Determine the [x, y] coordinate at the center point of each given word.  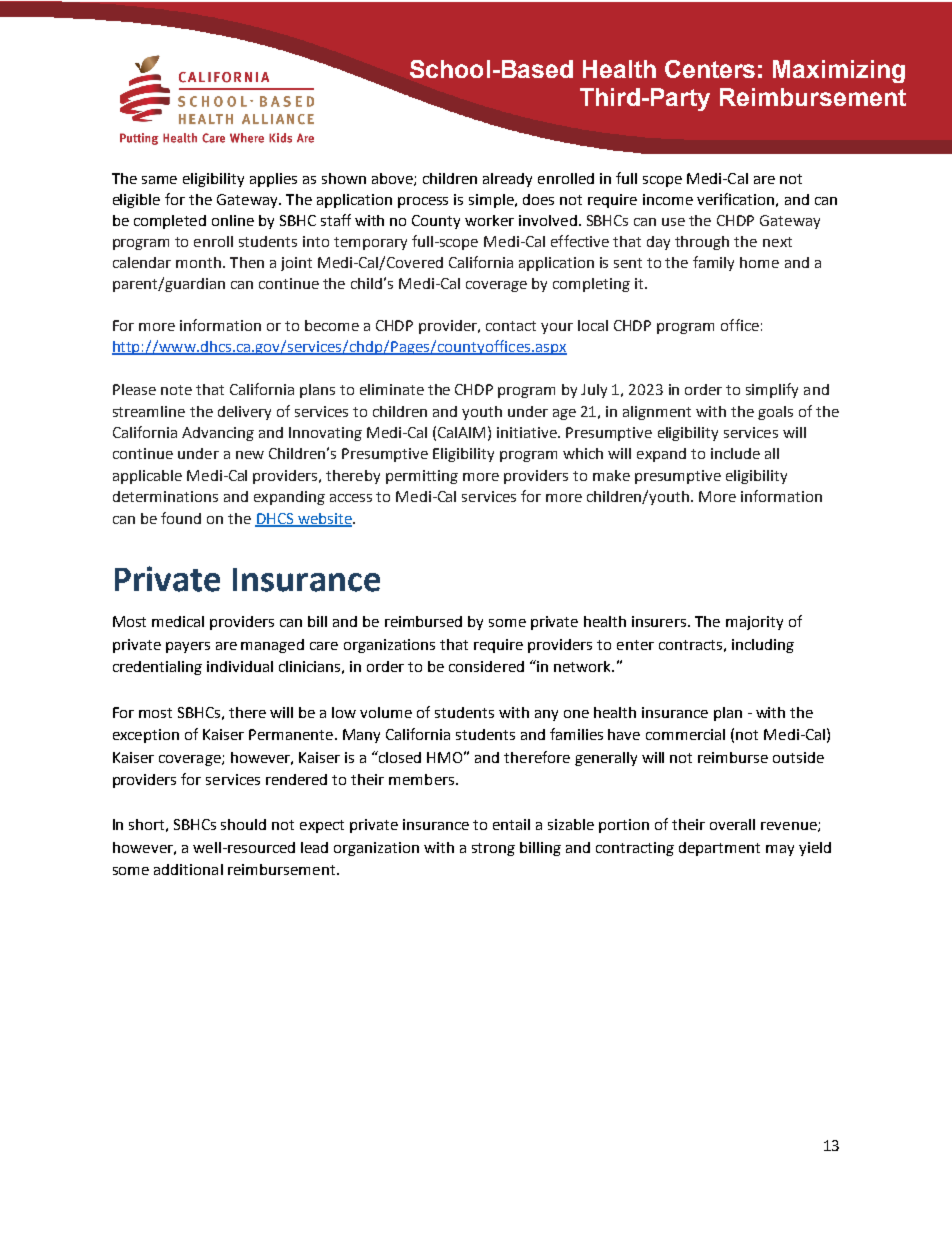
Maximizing [839, 71]
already [507, 180]
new [250, 455]
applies [273, 180]
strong [493, 849]
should [243, 824]
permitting [422, 477]
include [735, 453]
